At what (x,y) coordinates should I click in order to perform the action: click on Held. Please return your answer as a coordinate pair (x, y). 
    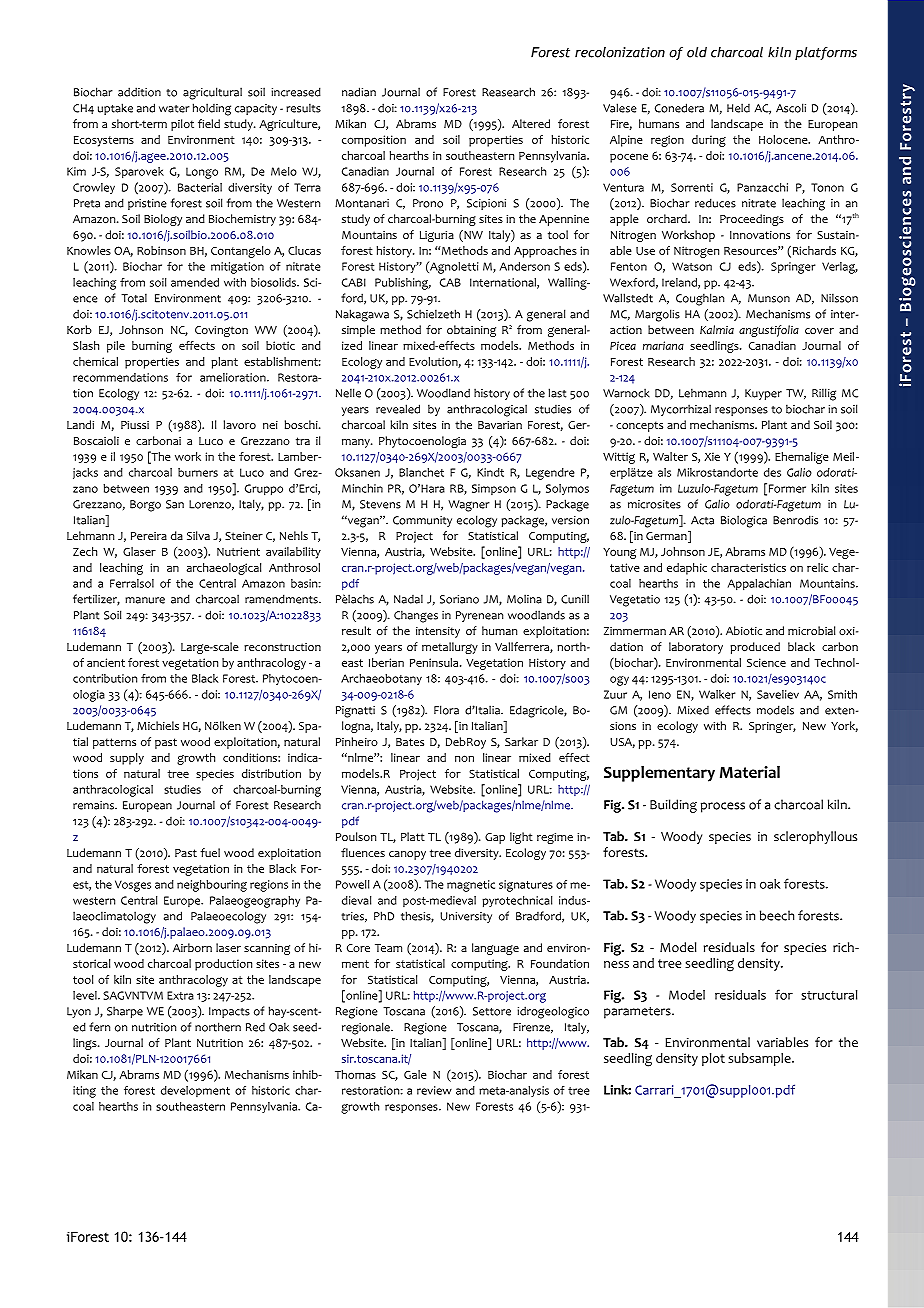
    Looking at the image, I should click on (738, 108).
